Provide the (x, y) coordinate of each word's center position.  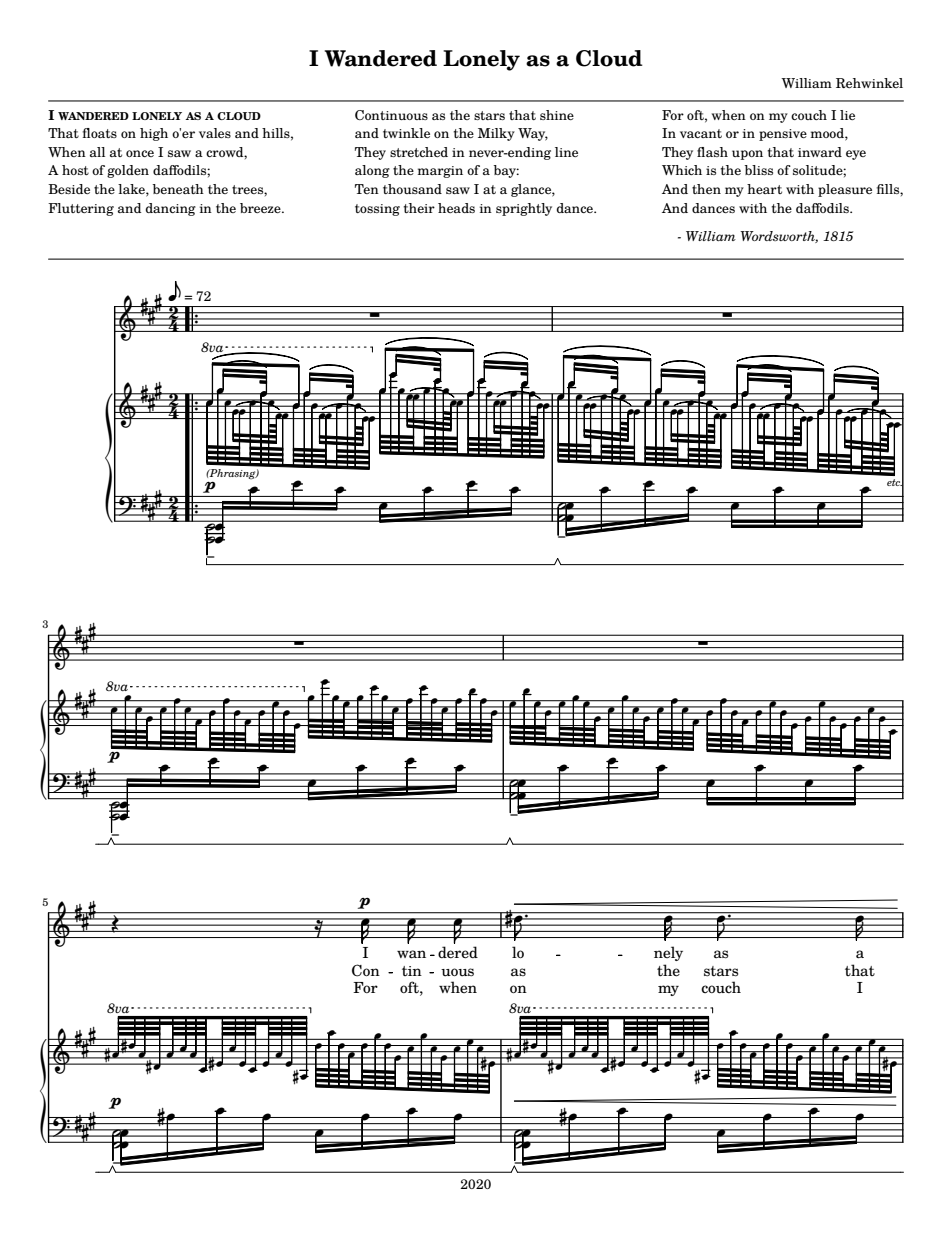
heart (764, 189)
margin (440, 172)
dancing (171, 209)
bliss (759, 170)
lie (847, 115)
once (140, 153)
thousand (412, 189)
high (154, 134)
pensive (783, 135)
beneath (178, 189)
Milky (496, 134)
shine (557, 115)
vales (215, 133)
